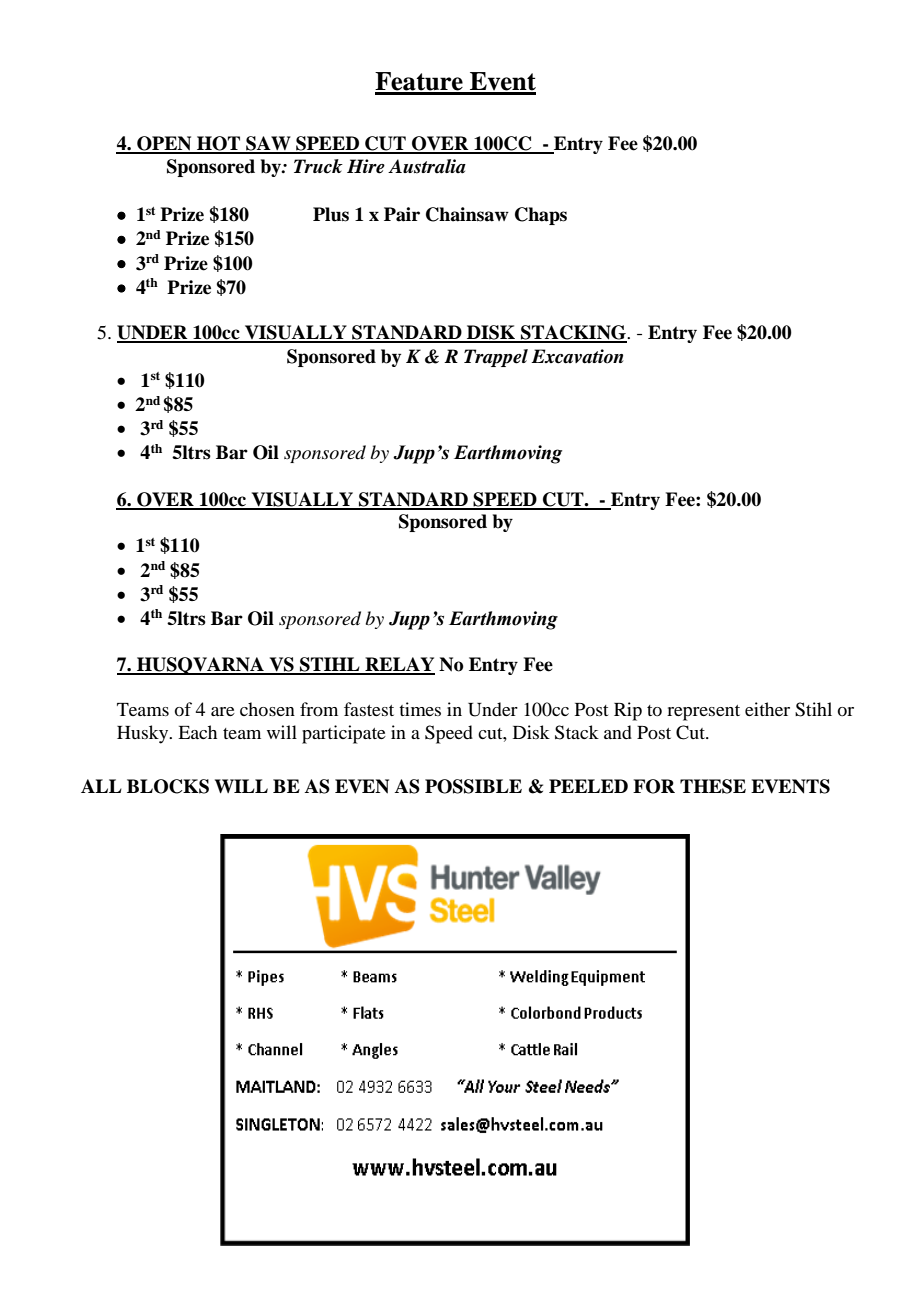 The height and width of the screenshot is (1313, 924). What do you see at coordinates (713, 786) in the screenshot?
I see `THESE` at bounding box center [713, 786].
